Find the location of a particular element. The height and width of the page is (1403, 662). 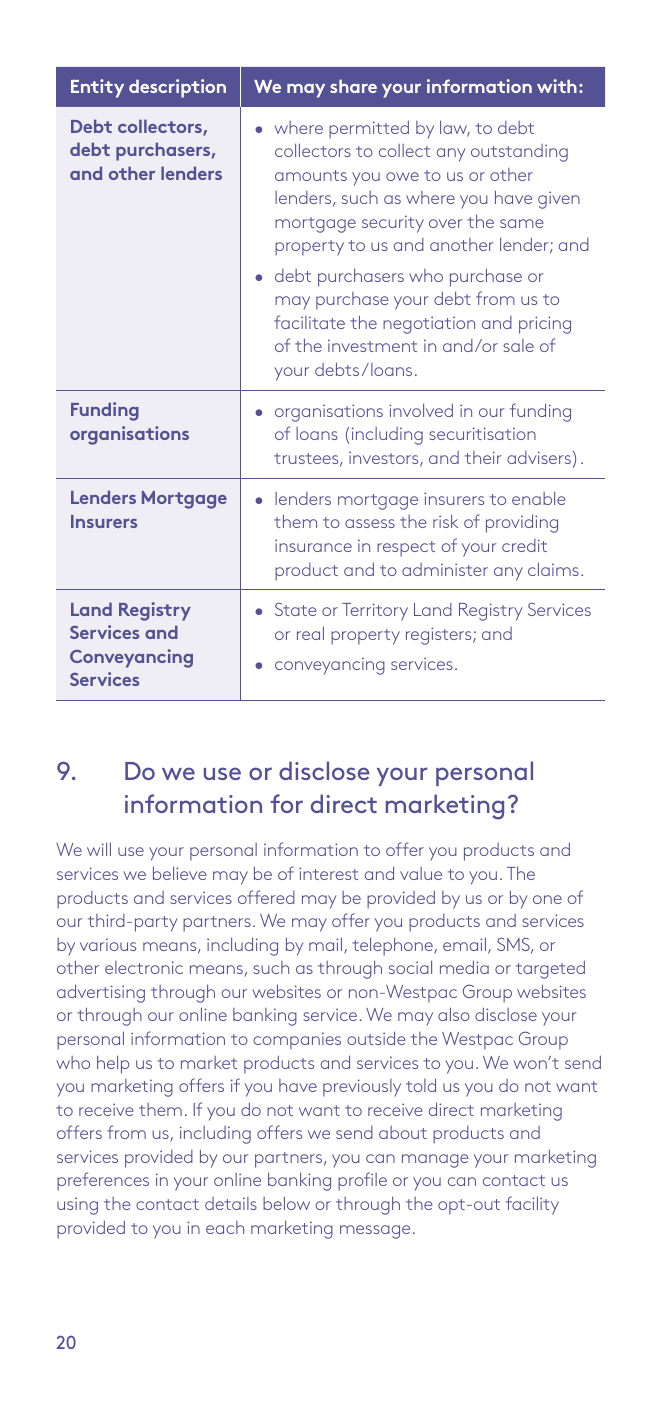

share is located at coordinates (353, 86).
